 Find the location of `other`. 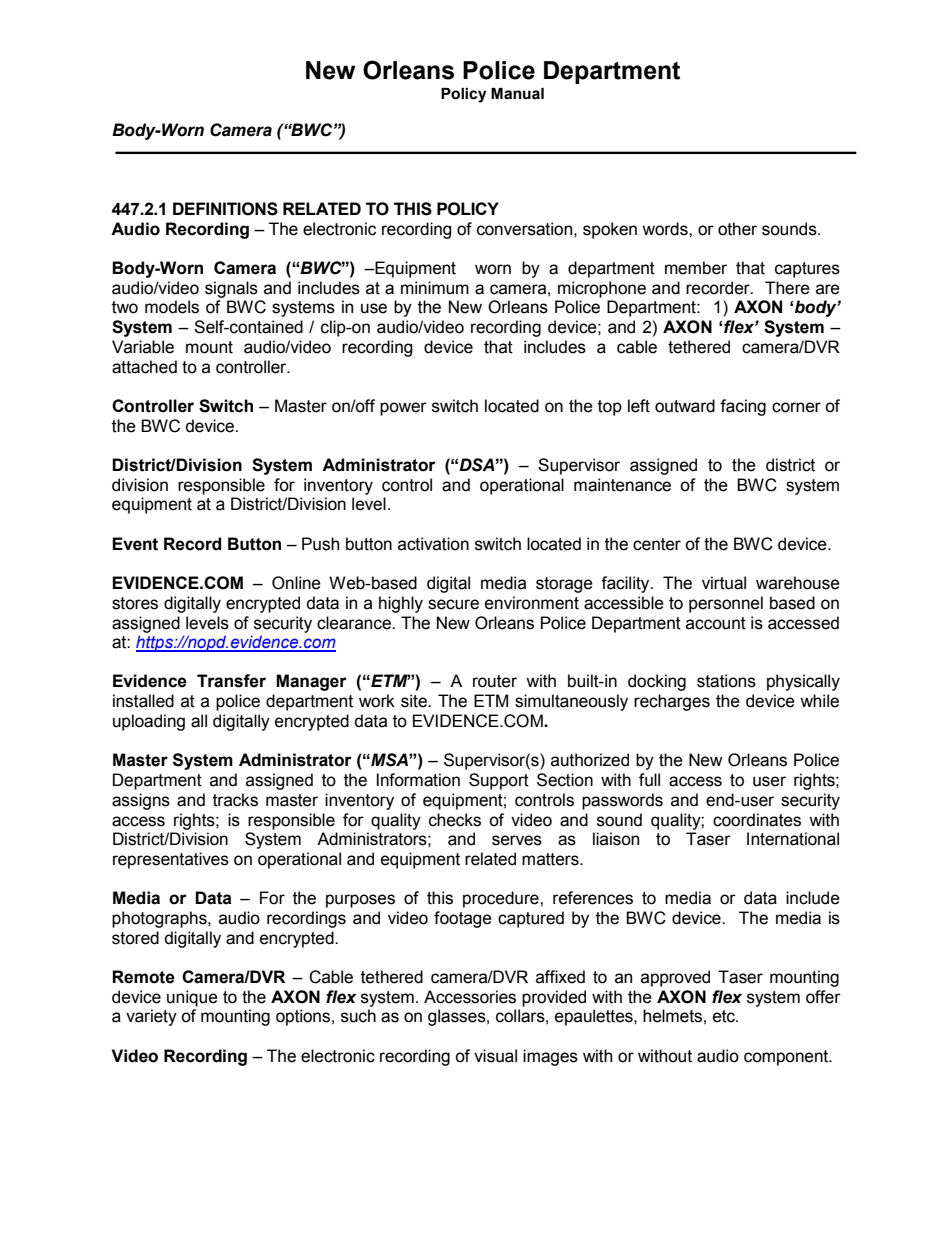

other is located at coordinates (737, 229).
